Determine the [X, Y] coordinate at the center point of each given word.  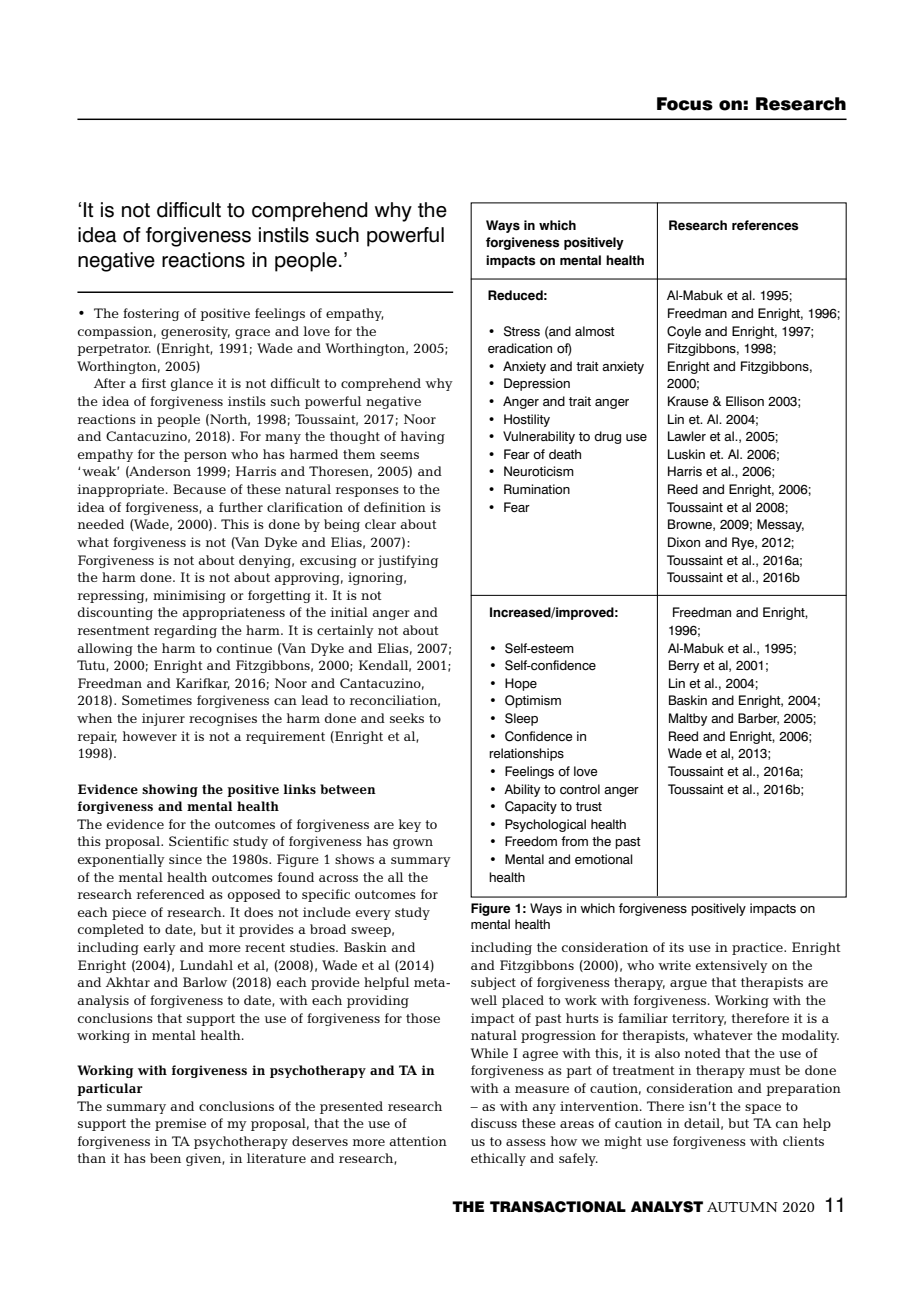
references [765, 225]
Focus [685, 104]
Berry [684, 666]
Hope [521, 684]
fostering [151, 314]
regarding [185, 631]
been [165, 1158]
